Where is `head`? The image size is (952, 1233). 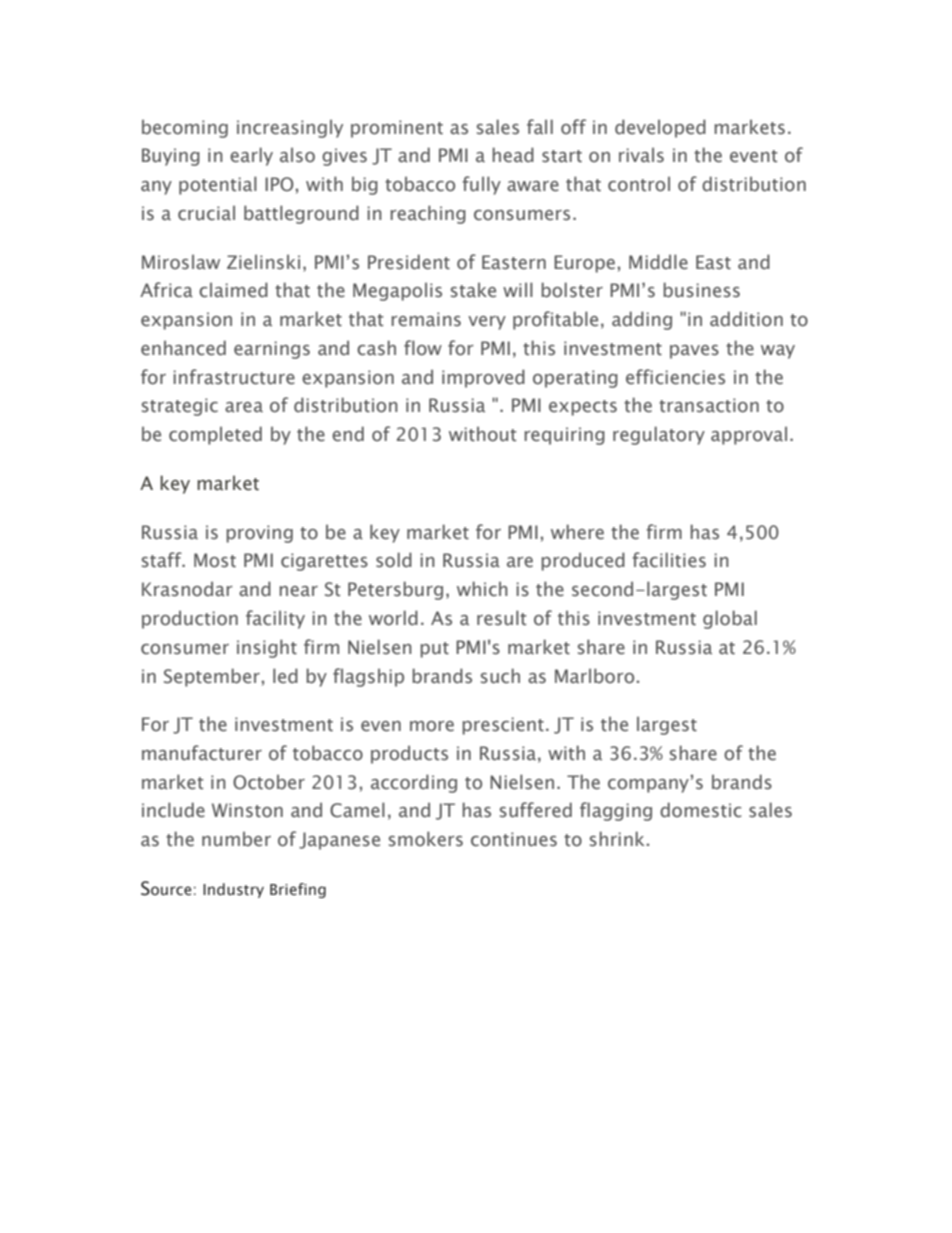
head is located at coordinates (513, 155).
